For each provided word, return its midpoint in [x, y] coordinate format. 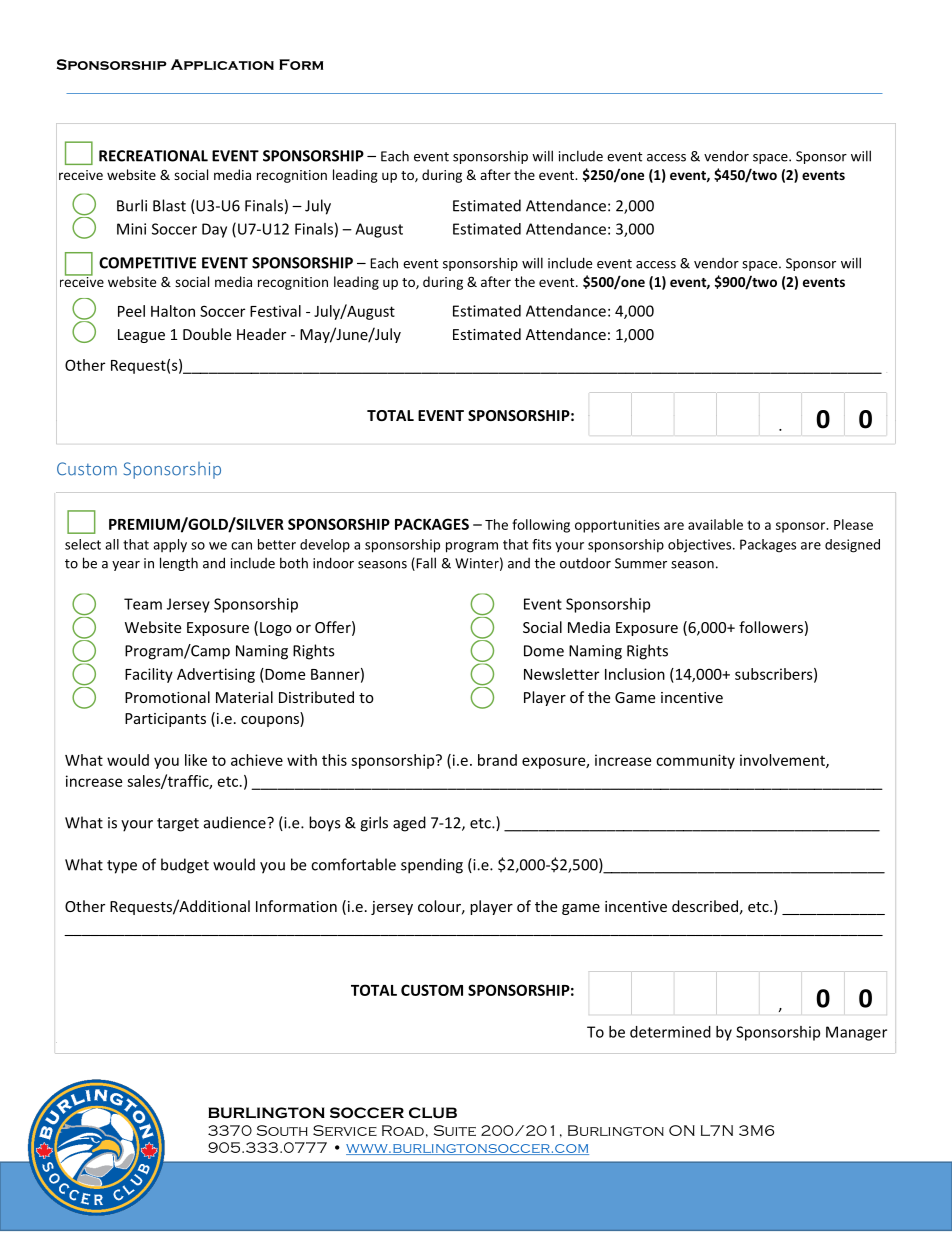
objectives [701, 546]
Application [222, 64]
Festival [275, 311]
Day [214, 230]
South [282, 1130]
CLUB [433, 1112]
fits [541, 544]
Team [143, 604]
